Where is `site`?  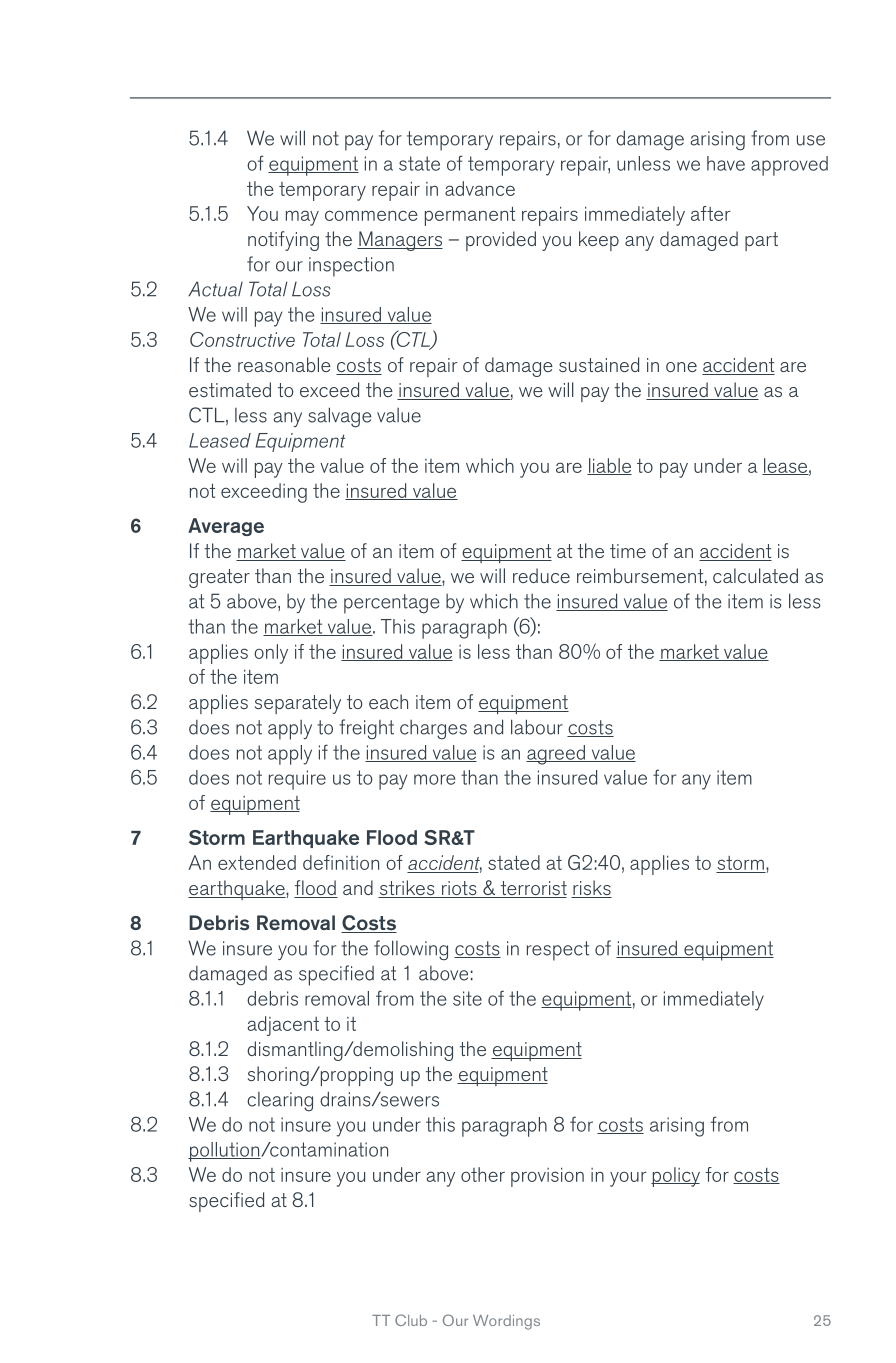 site is located at coordinates (467, 998).
